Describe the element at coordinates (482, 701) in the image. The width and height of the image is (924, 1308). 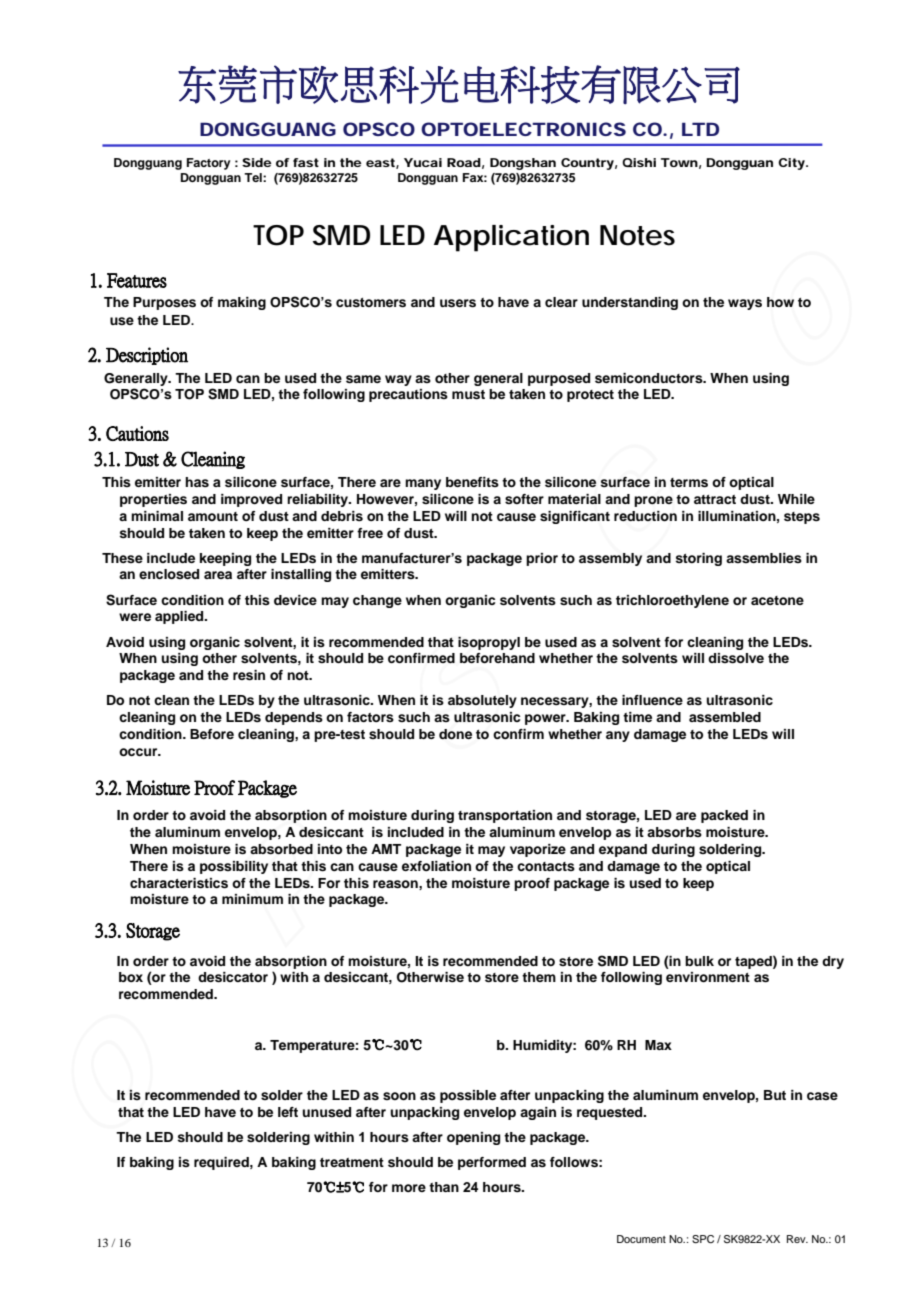
I see `absolutely` at that location.
